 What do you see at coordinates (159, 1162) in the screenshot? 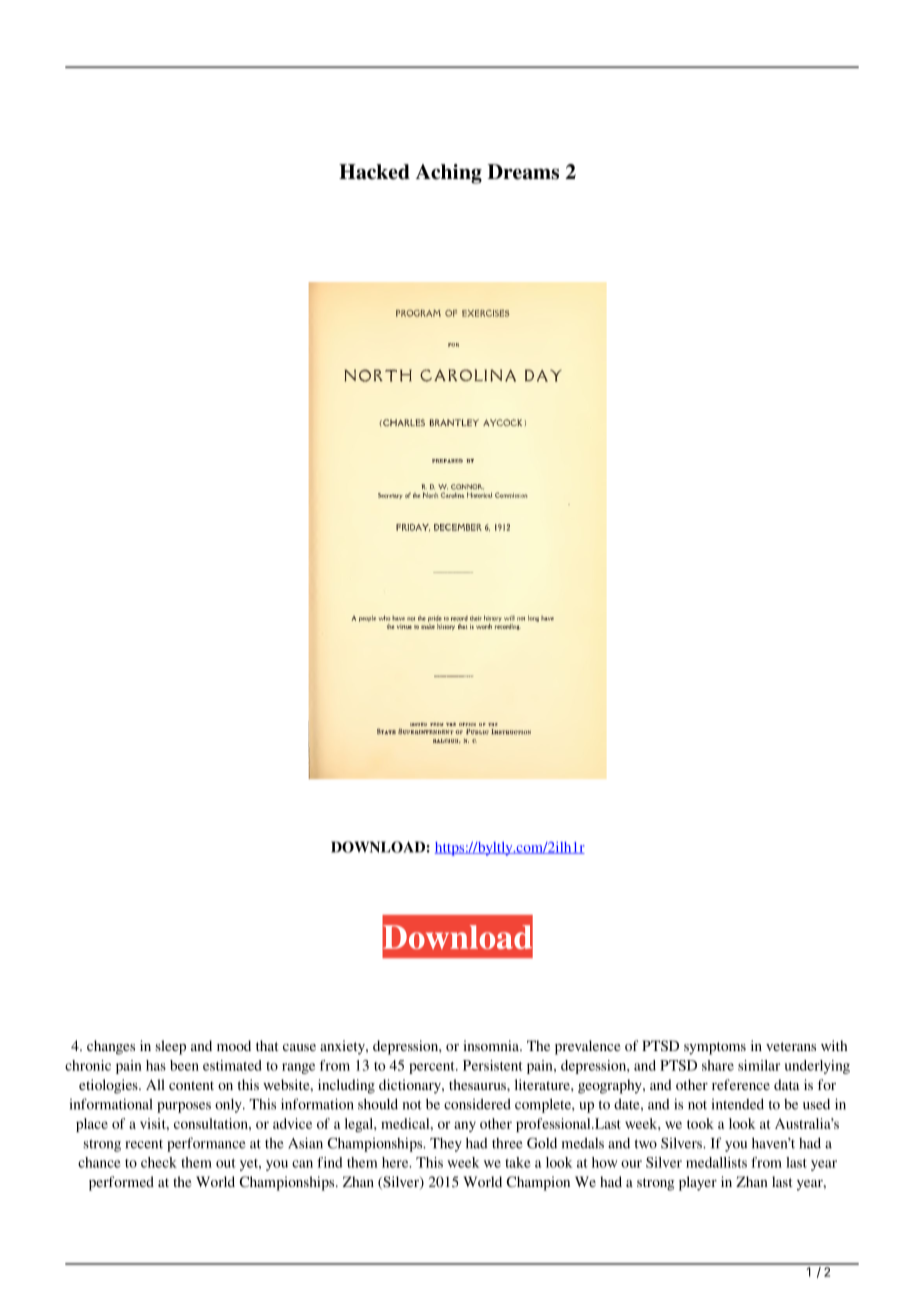
I see `check` at bounding box center [159, 1162].
